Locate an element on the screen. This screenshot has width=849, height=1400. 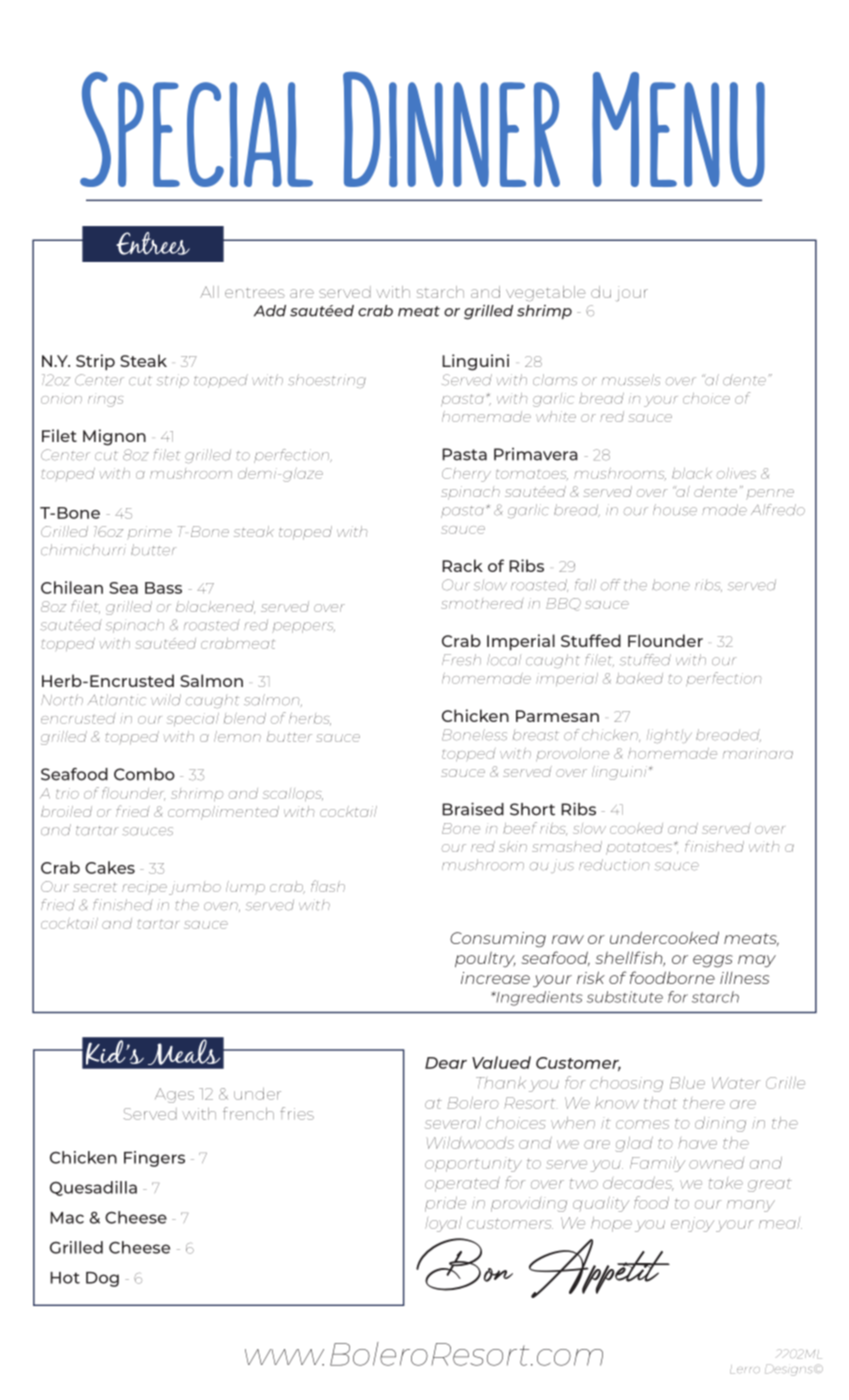
Dog is located at coordinates (102, 1279).
